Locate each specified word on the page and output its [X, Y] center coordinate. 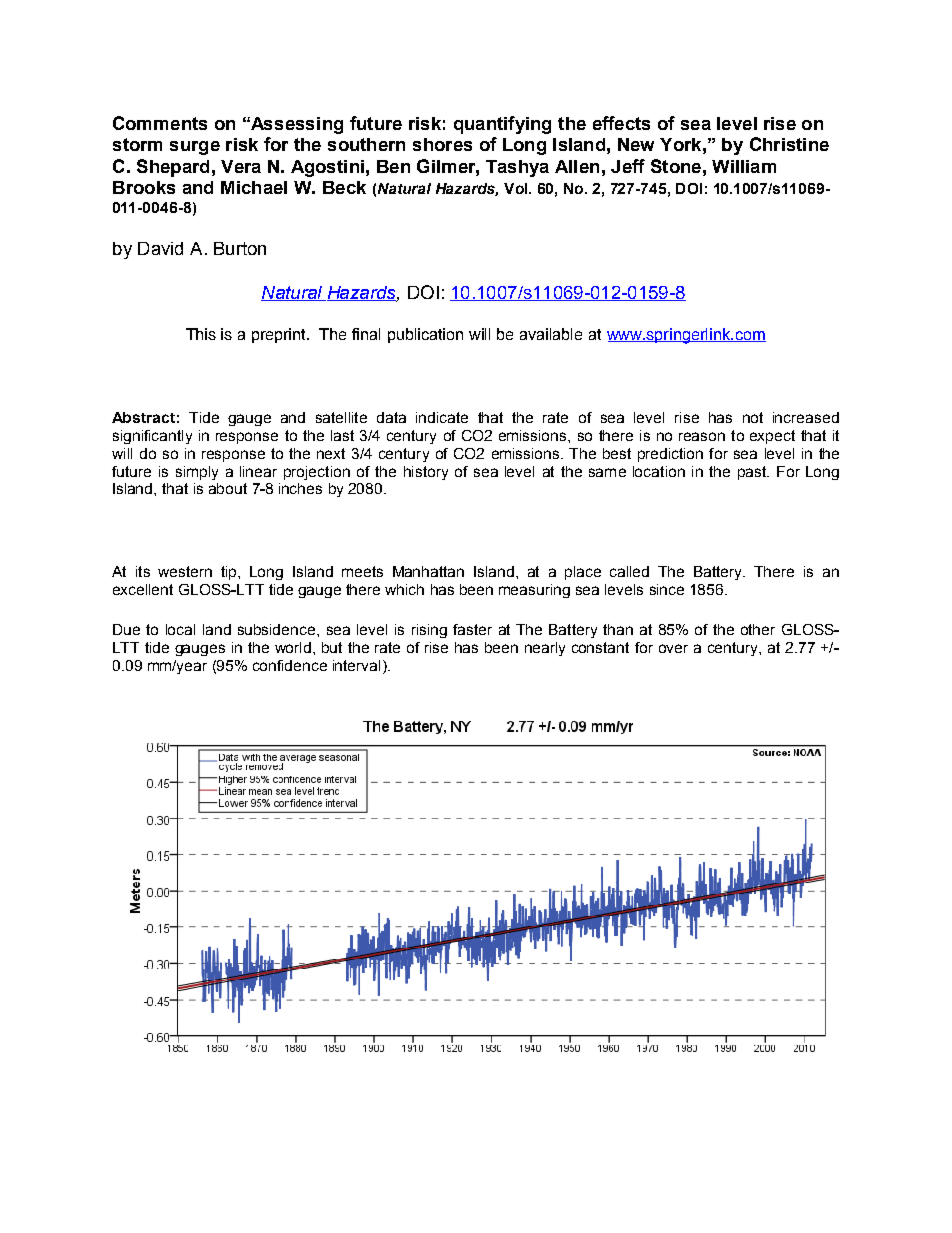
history [426, 473]
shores [442, 144]
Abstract [143, 417]
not [753, 417]
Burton [240, 248]
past [753, 473]
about [228, 488]
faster [472, 629]
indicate [442, 417]
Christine [789, 144]
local [180, 629]
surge [195, 148]
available [551, 334]
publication [425, 335]
